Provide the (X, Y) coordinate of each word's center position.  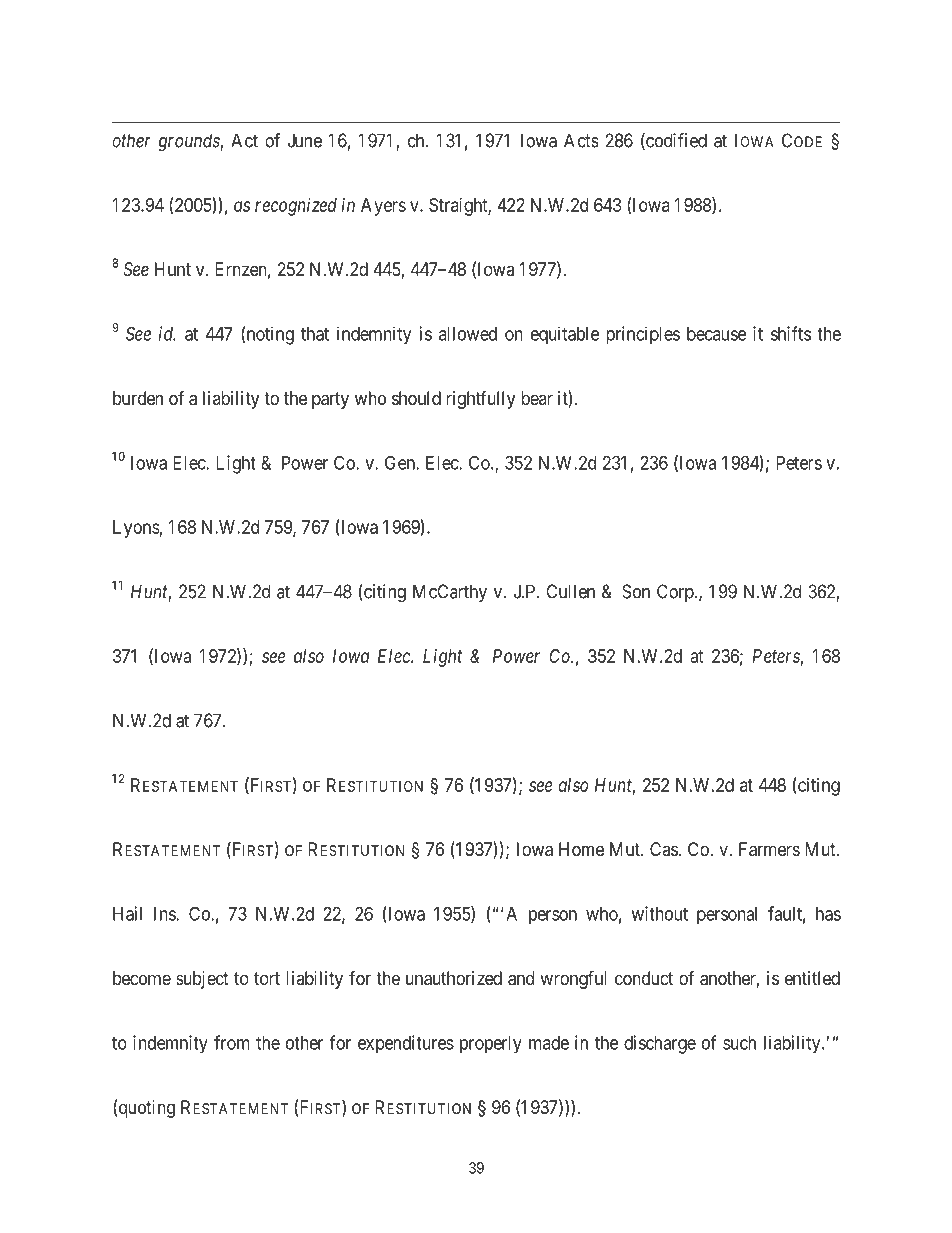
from (232, 1042)
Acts (581, 140)
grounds (189, 142)
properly (491, 1045)
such (739, 1043)
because (716, 334)
